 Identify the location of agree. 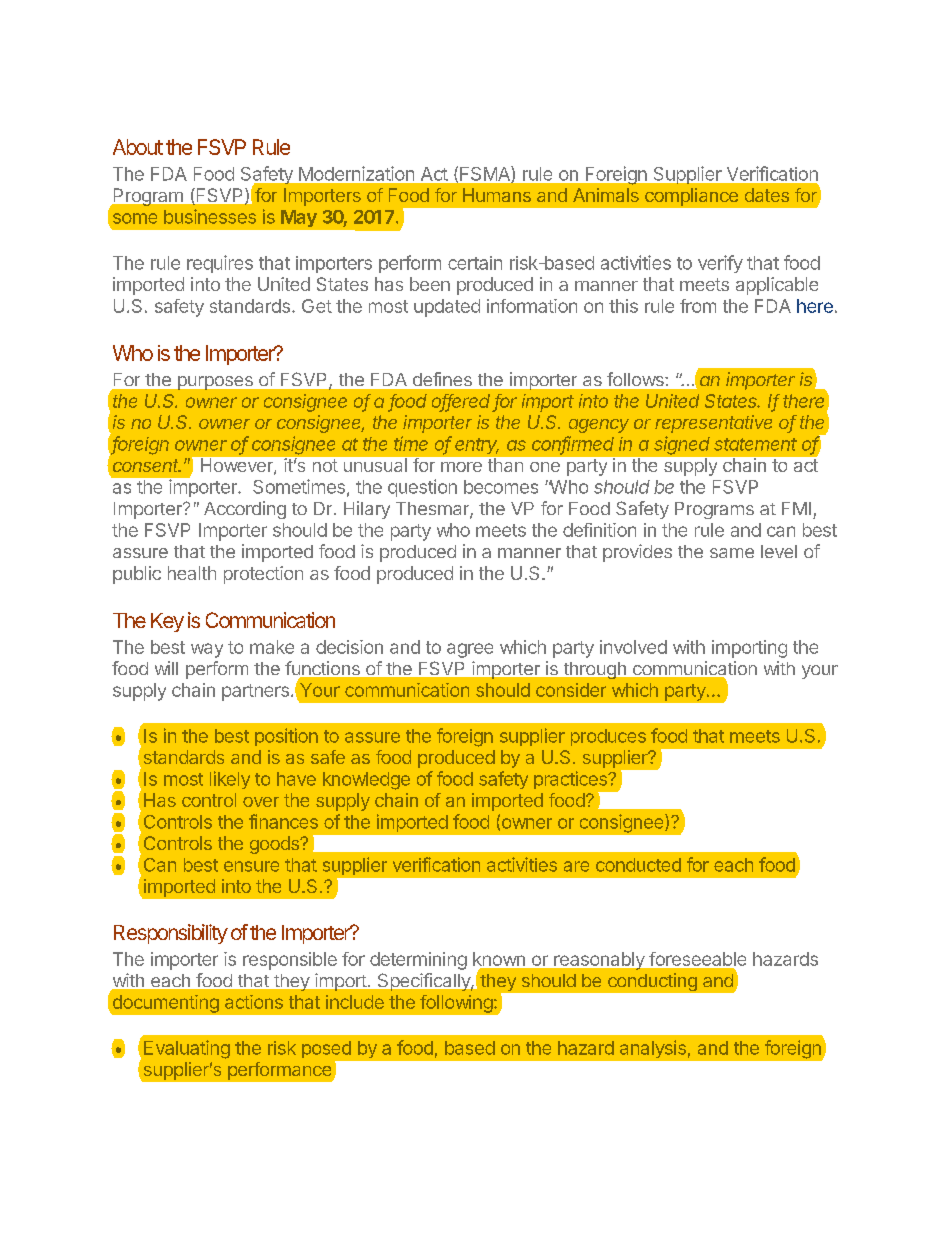
(470, 650).
